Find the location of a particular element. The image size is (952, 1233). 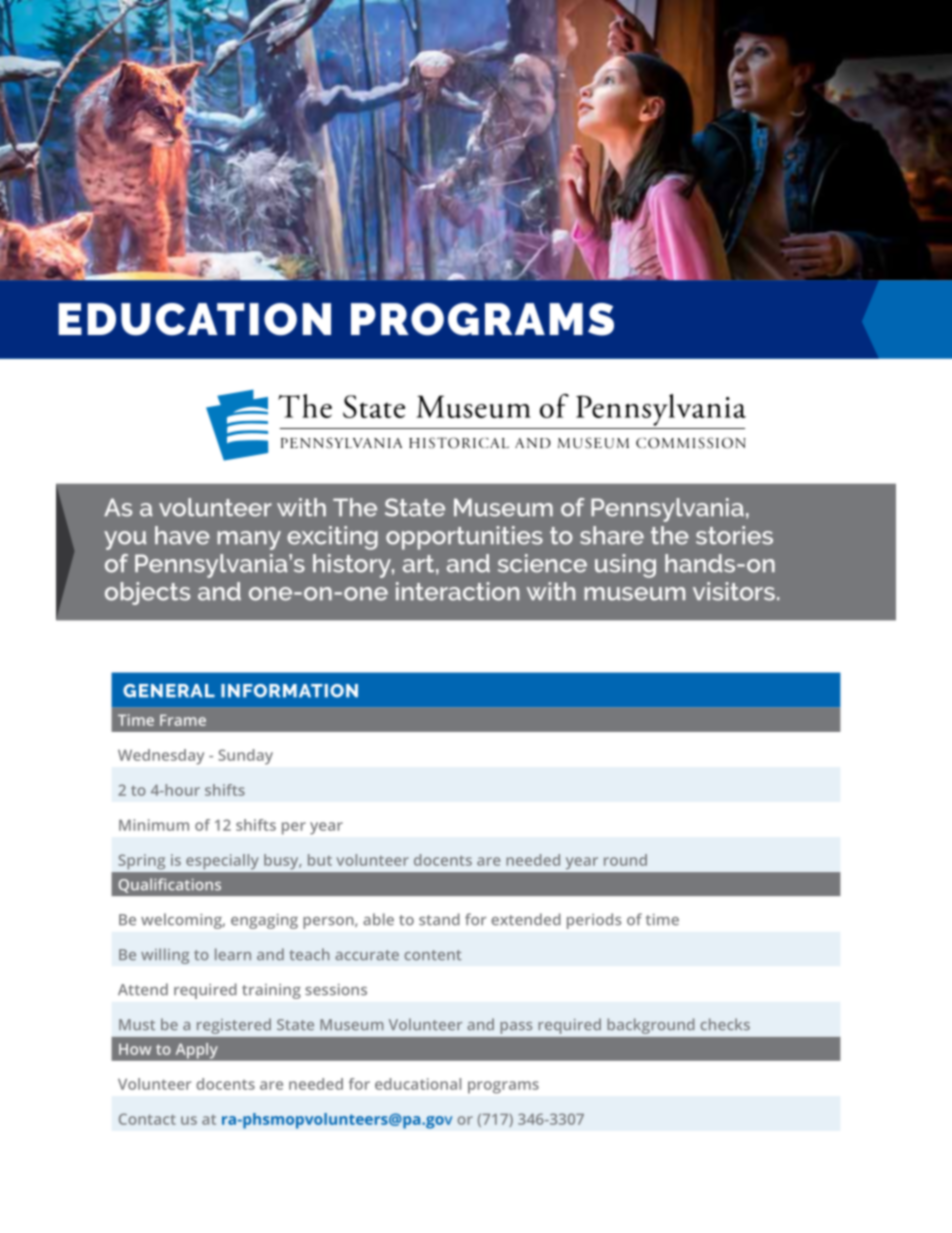

periods is located at coordinates (594, 921).
